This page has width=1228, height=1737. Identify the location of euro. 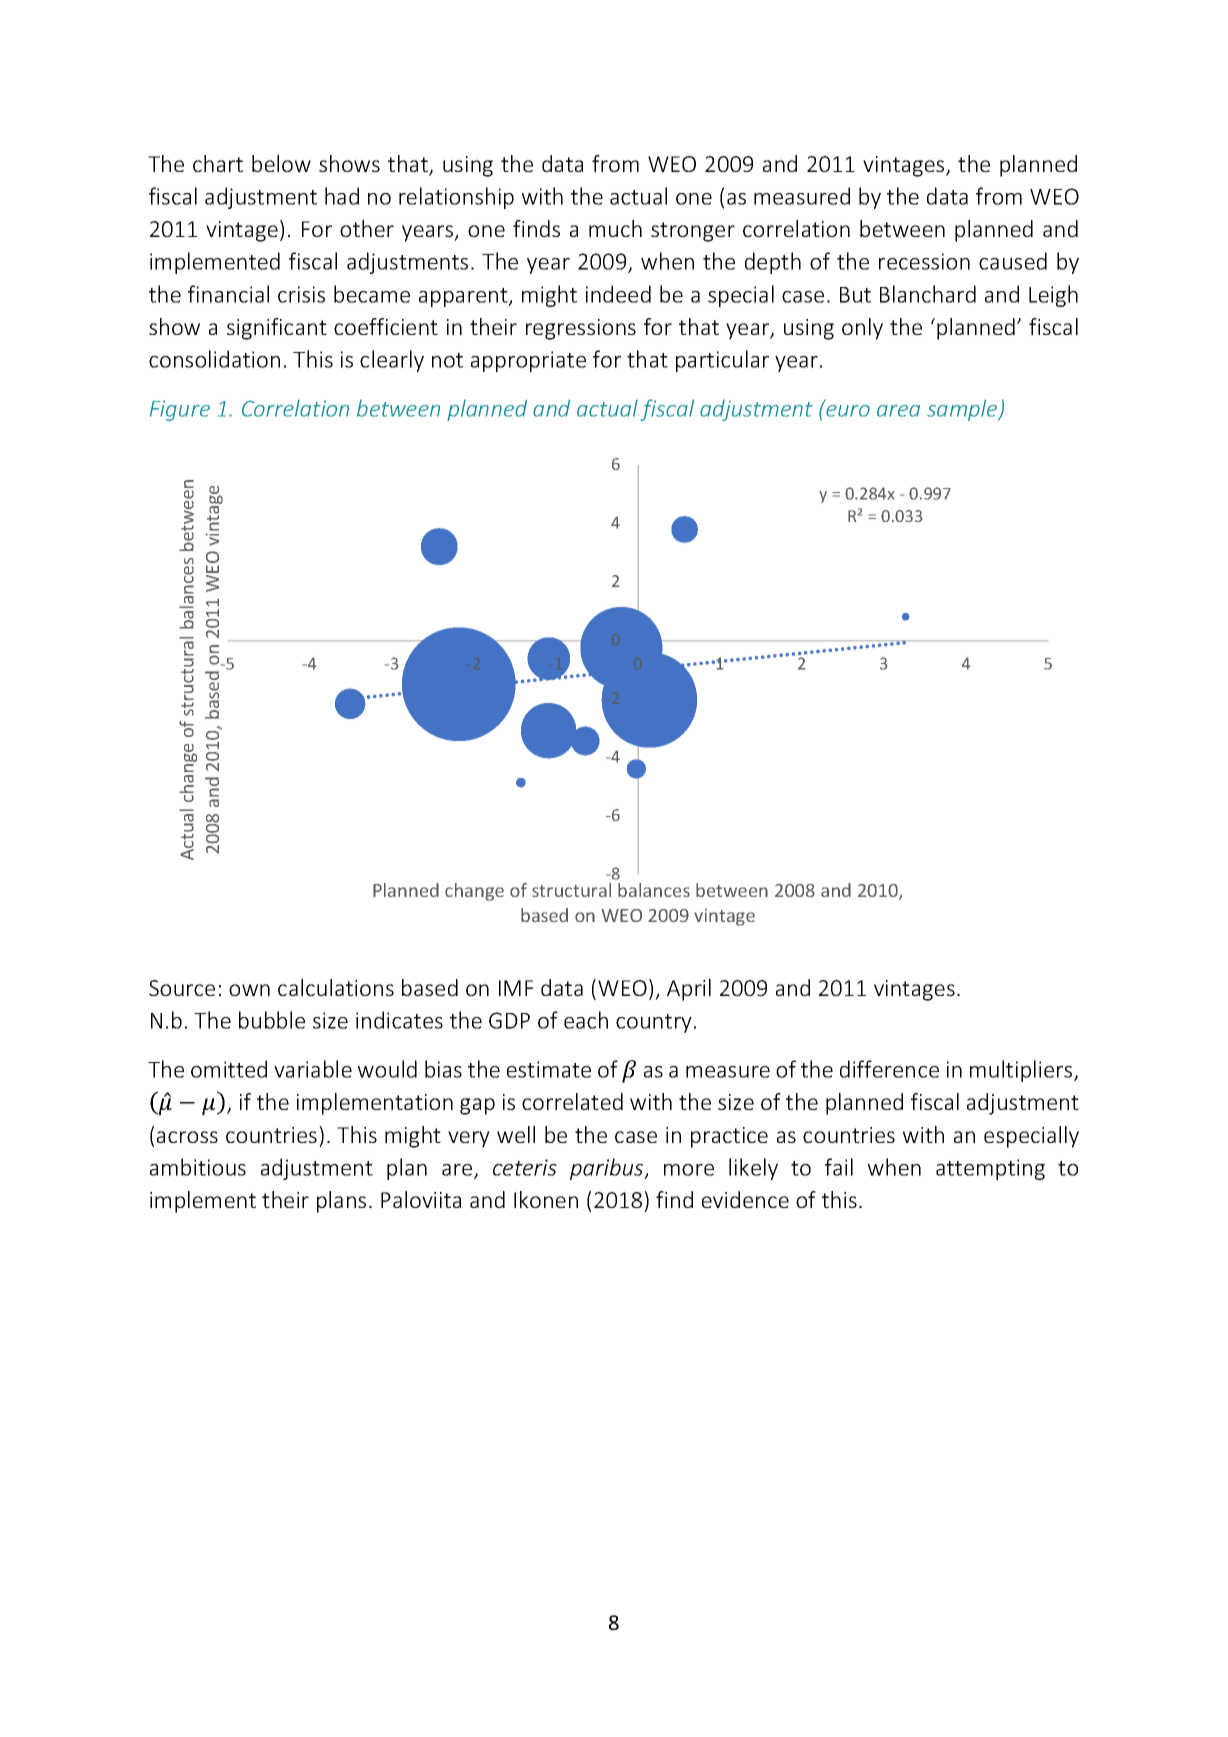
(848, 411).
